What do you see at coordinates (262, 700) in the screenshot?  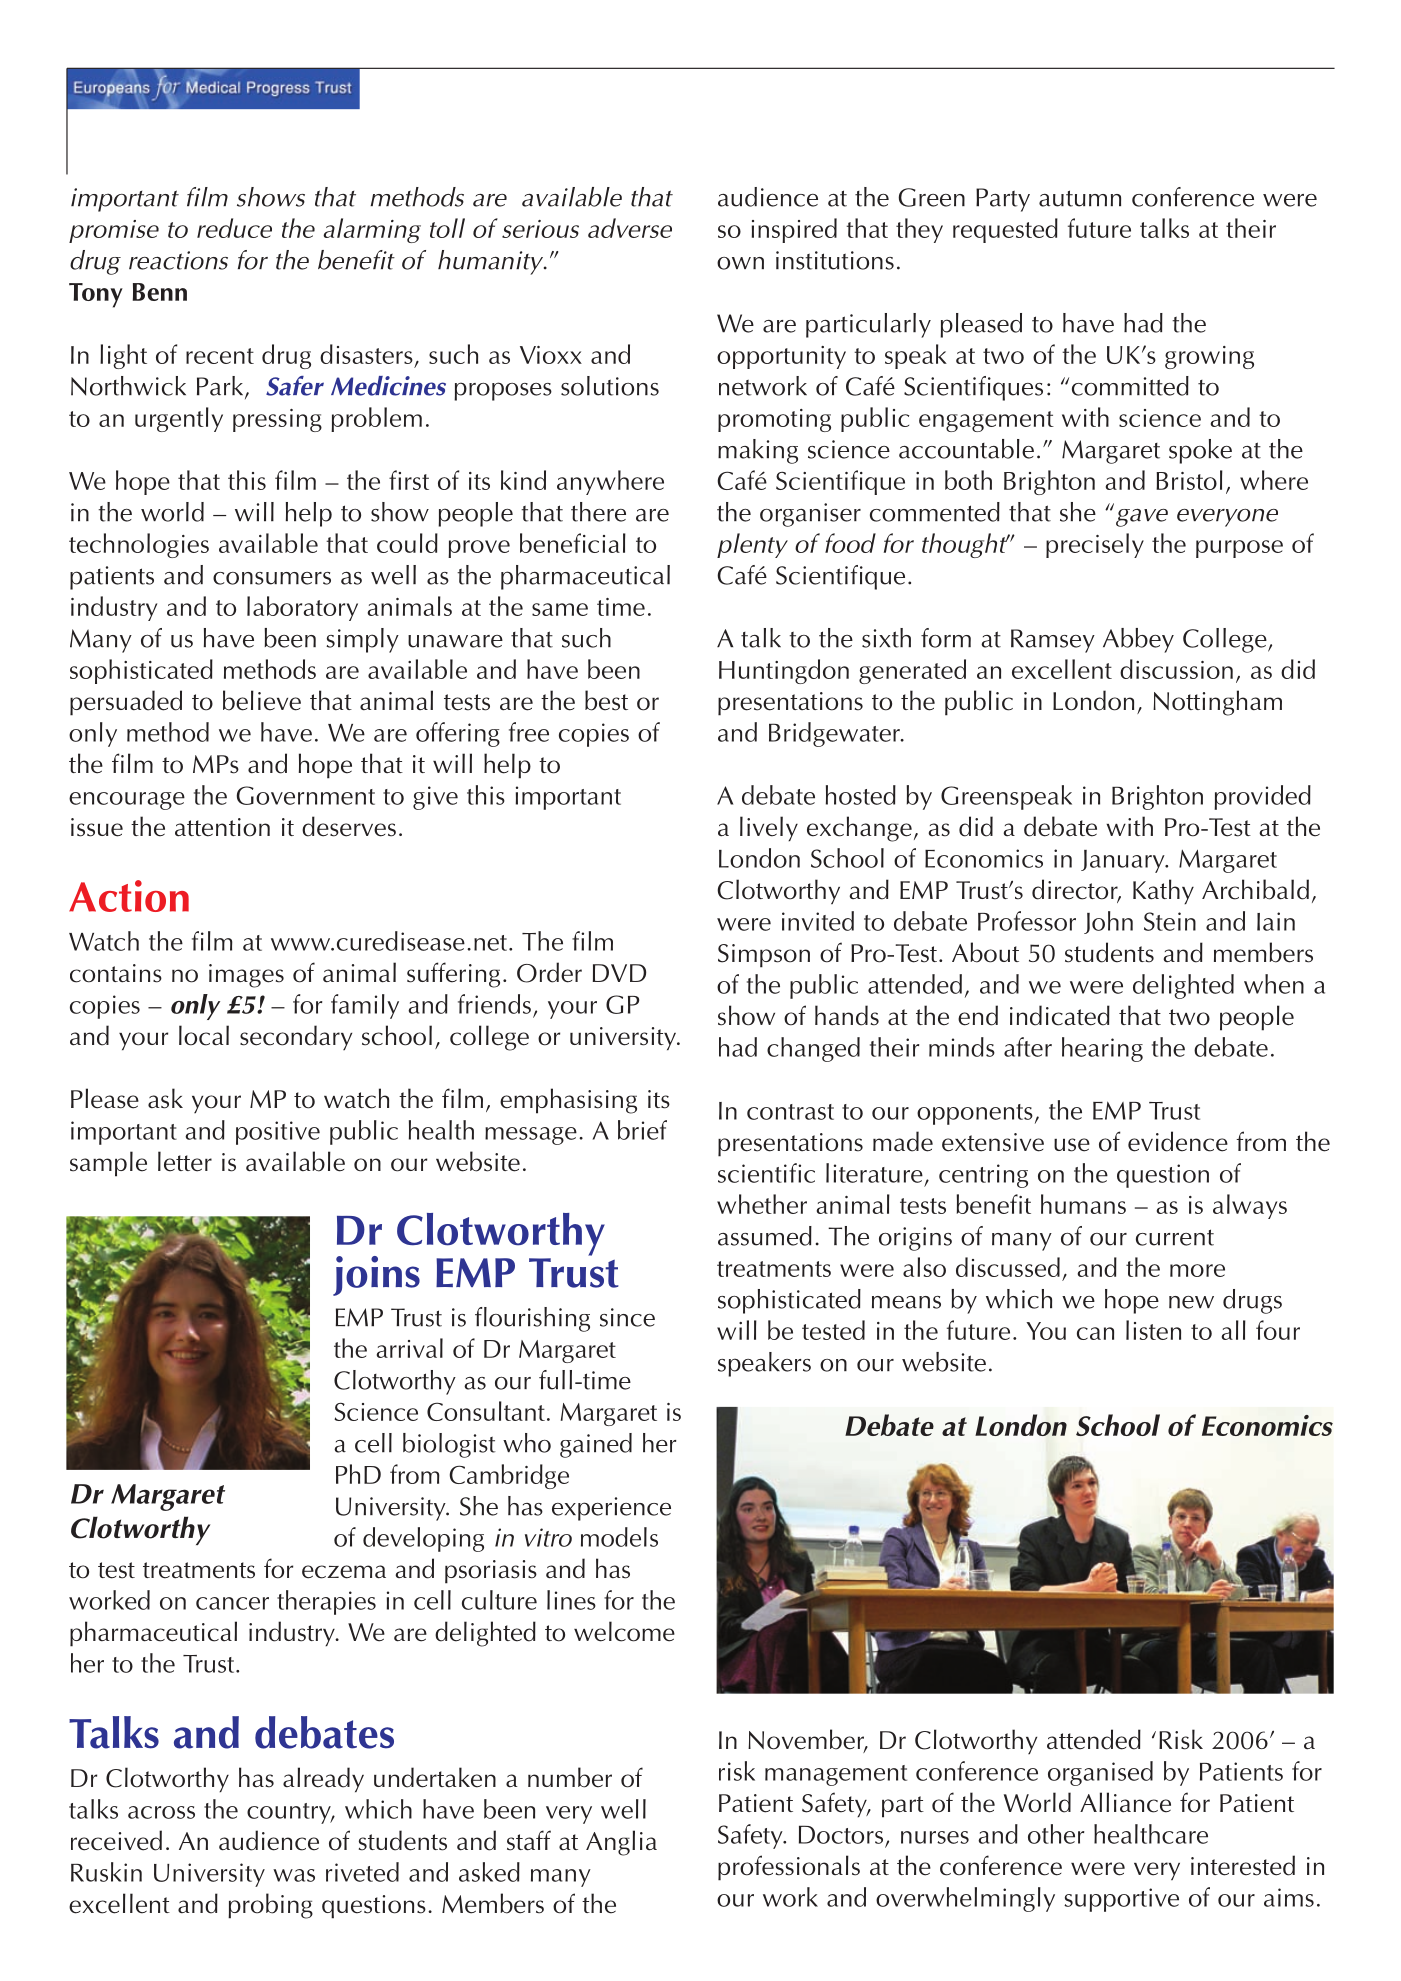 I see `believe` at bounding box center [262, 700].
